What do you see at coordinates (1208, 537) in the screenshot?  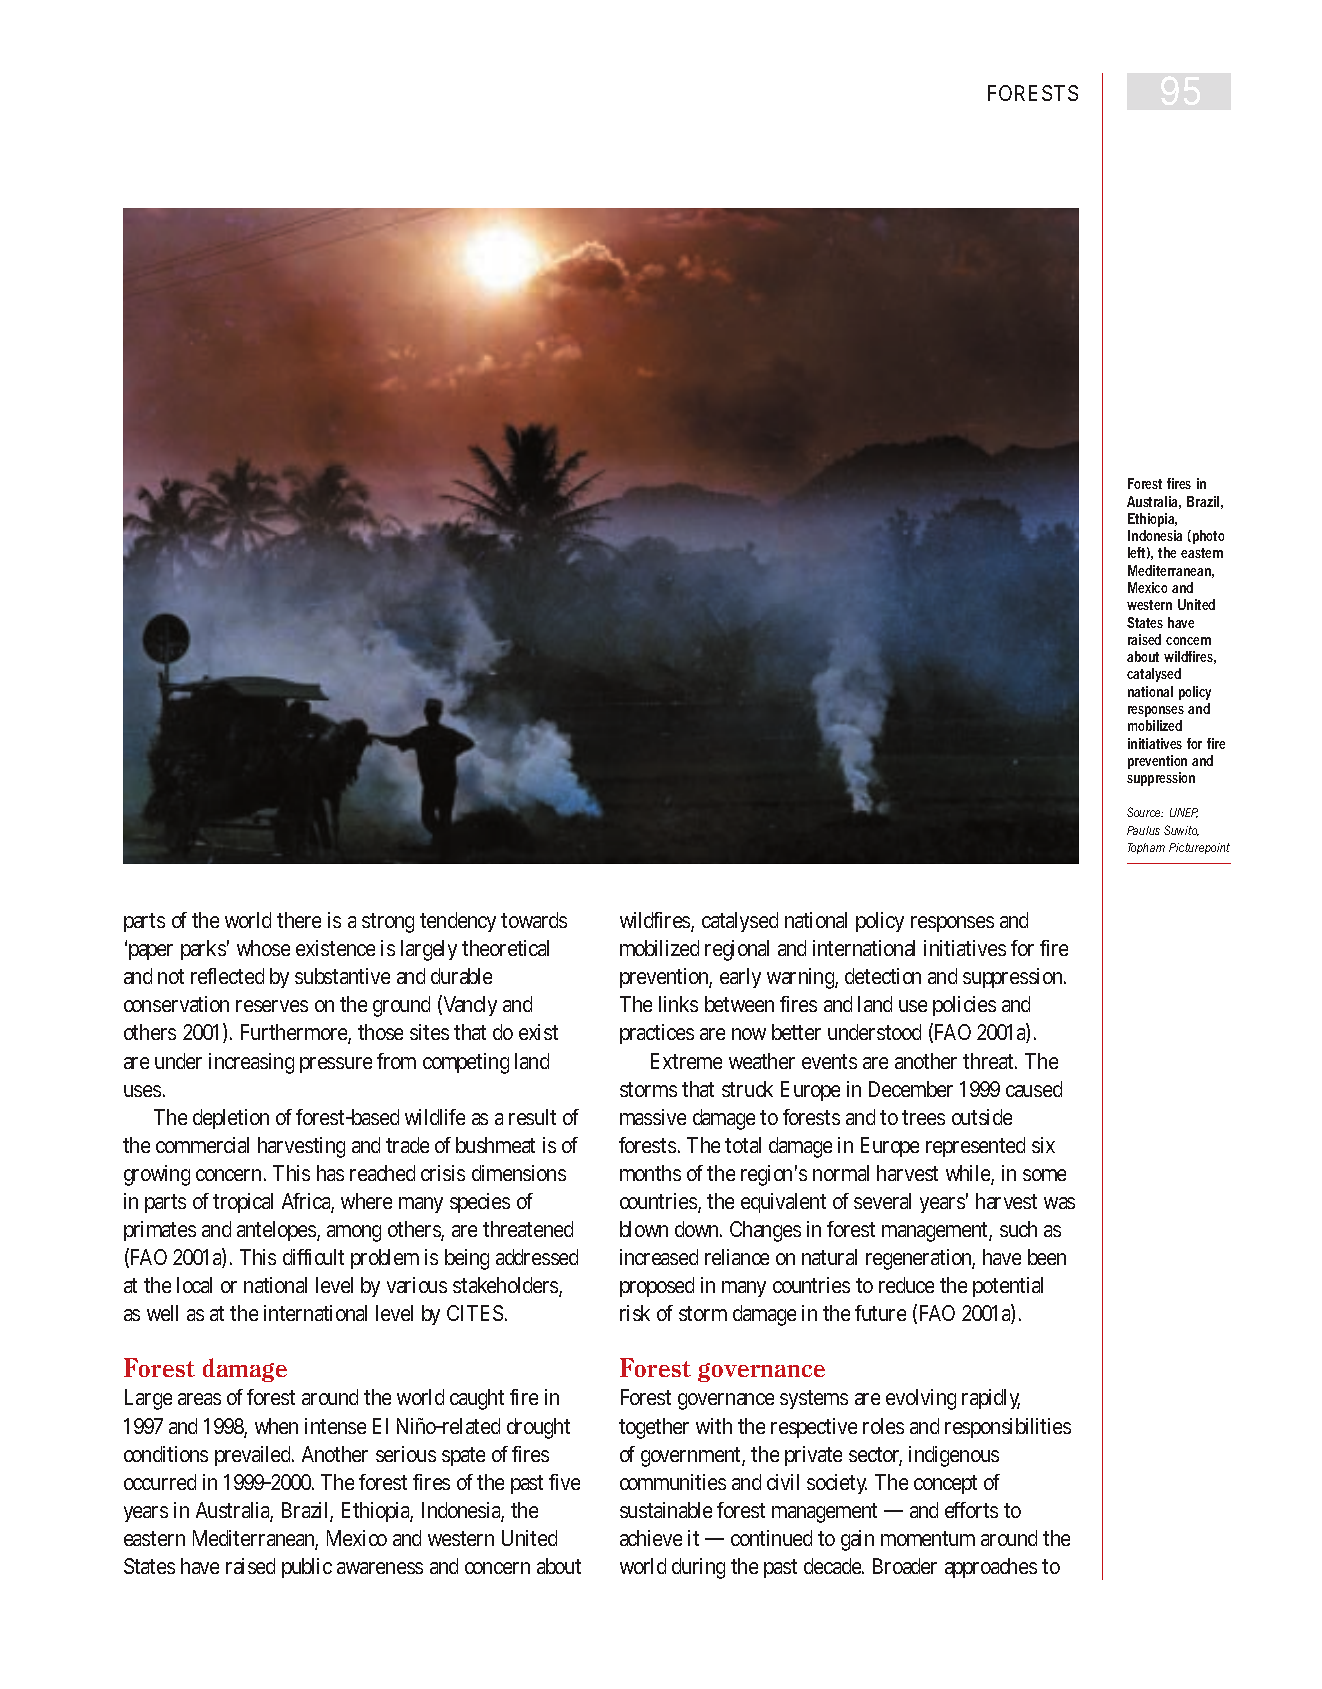 I see `photo` at bounding box center [1208, 537].
